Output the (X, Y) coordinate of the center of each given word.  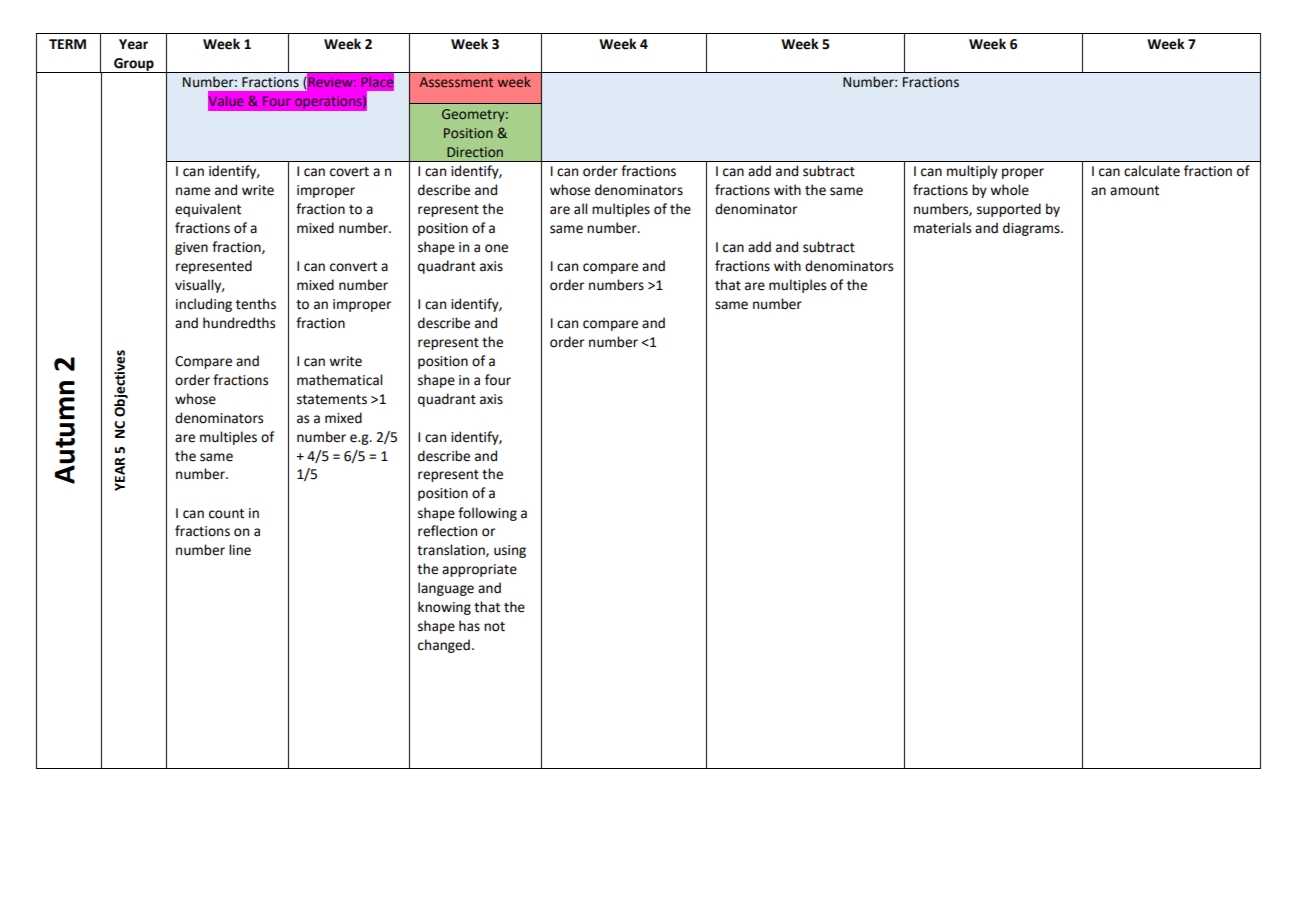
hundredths (239, 323)
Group (134, 65)
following (487, 514)
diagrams (1032, 229)
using (510, 551)
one (496, 248)
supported (1009, 210)
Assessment (456, 82)
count (226, 514)
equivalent (208, 210)
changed (444, 646)
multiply (972, 172)
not (494, 627)
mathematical (339, 380)
